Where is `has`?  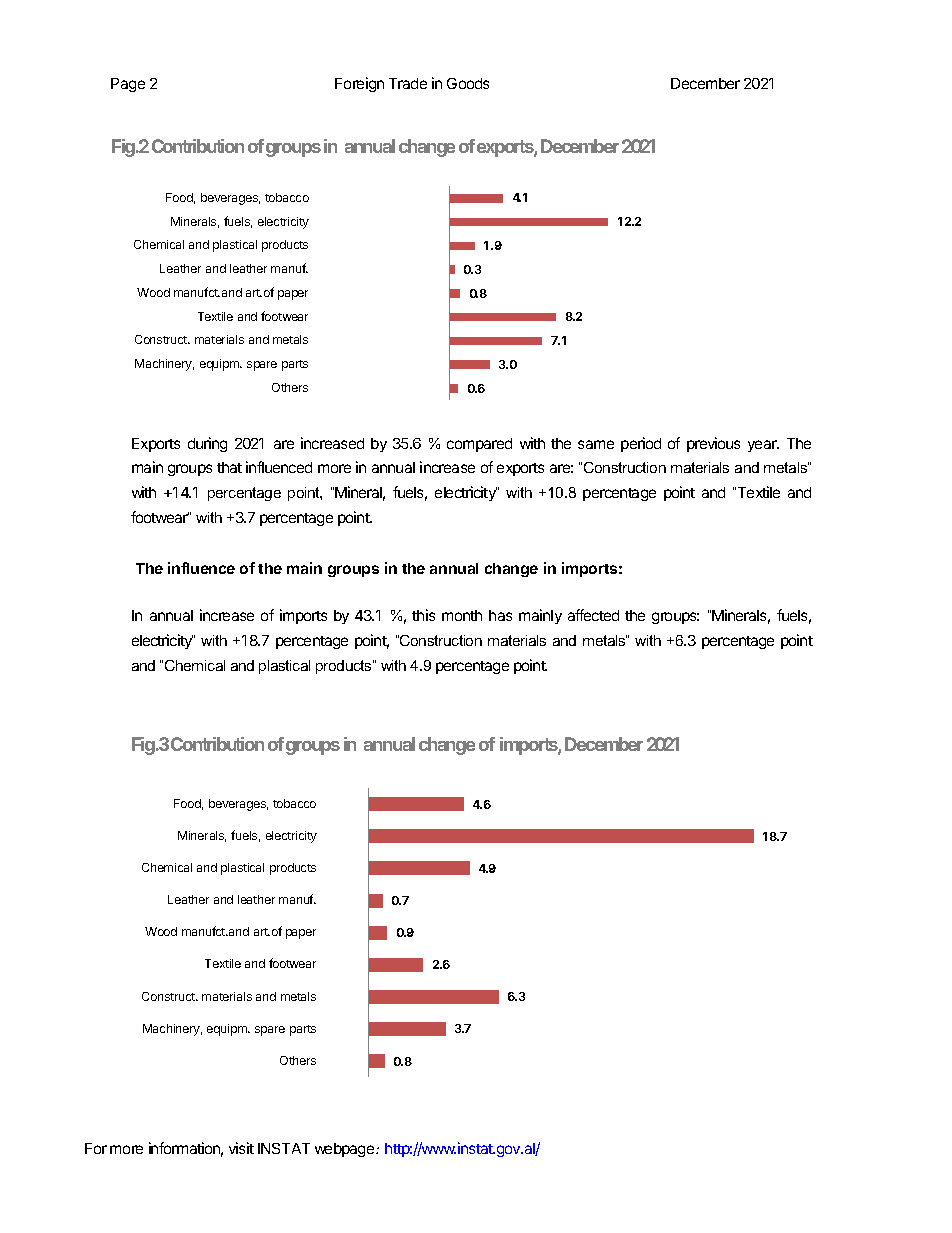
has is located at coordinates (500, 615).
